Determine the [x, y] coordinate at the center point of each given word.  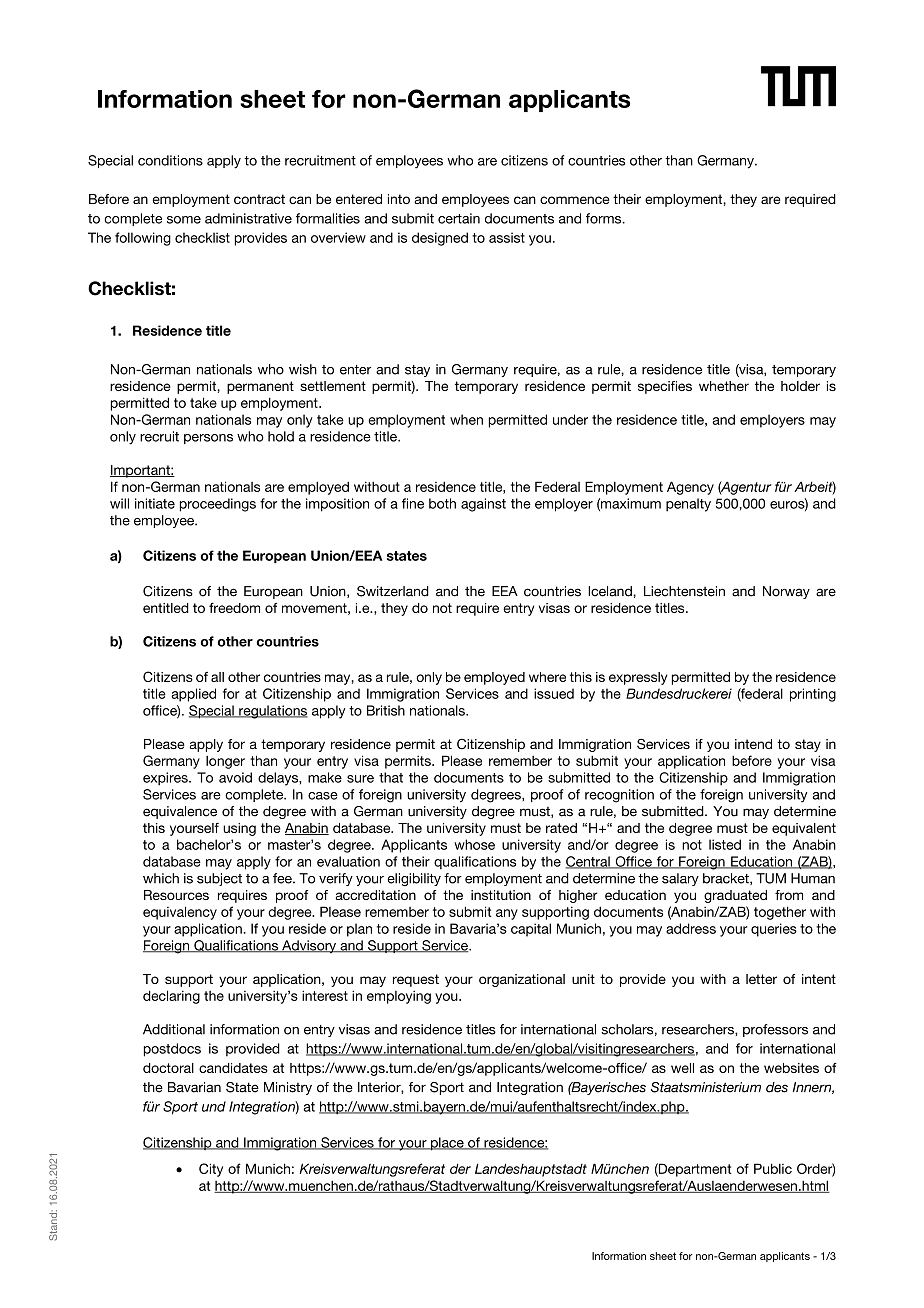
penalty [688, 505]
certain [459, 218]
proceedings [218, 505]
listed [725, 844]
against [483, 505]
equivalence [180, 812]
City [211, 1170]
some [184, 220]
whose [474, 844]
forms [605, 218]
